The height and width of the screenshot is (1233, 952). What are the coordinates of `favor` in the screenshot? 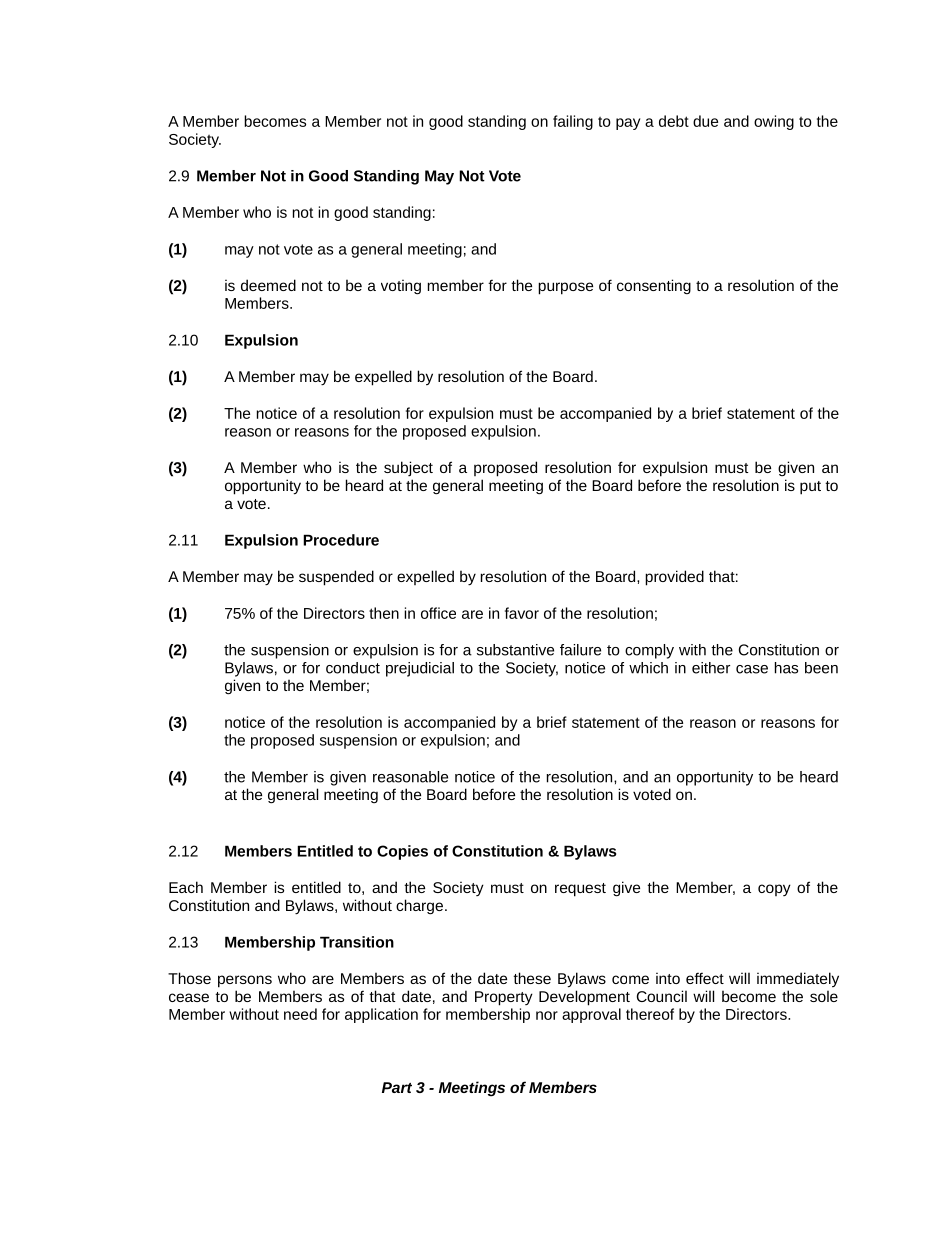 It's located at (522, 613).
